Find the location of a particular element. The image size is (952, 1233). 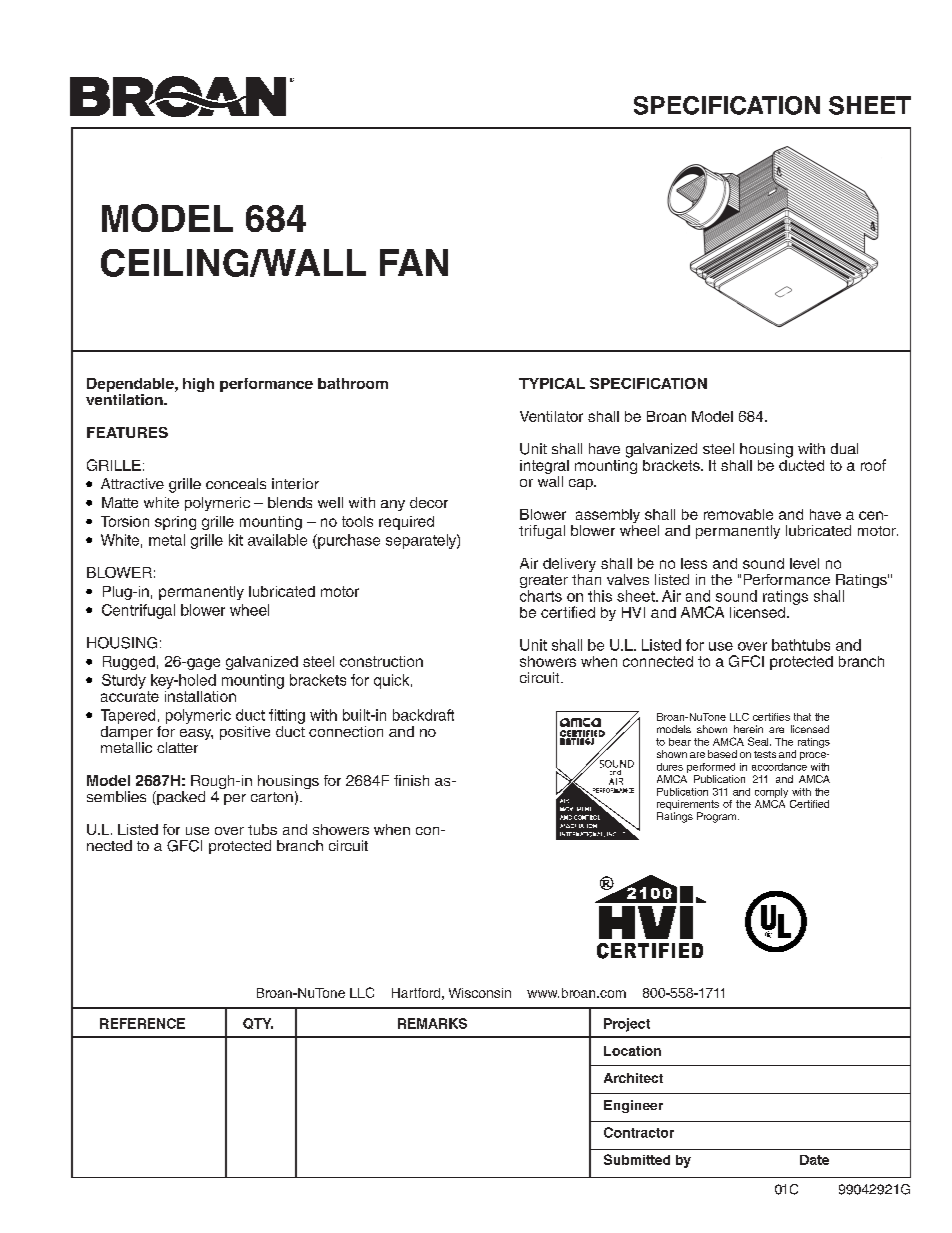

Program is located at coordinates (718, 817).
